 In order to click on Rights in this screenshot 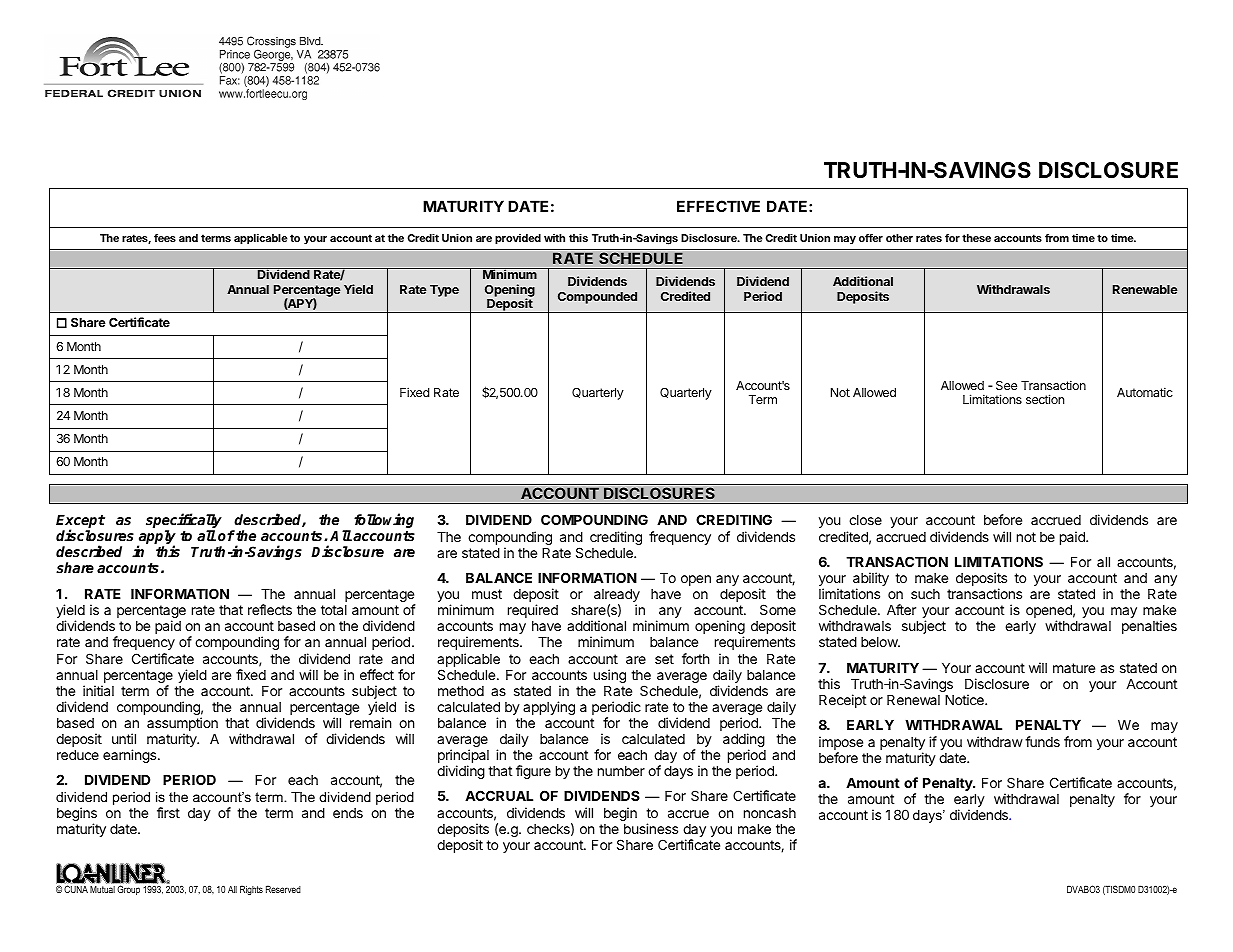, I will do `click(251, 890)`.
